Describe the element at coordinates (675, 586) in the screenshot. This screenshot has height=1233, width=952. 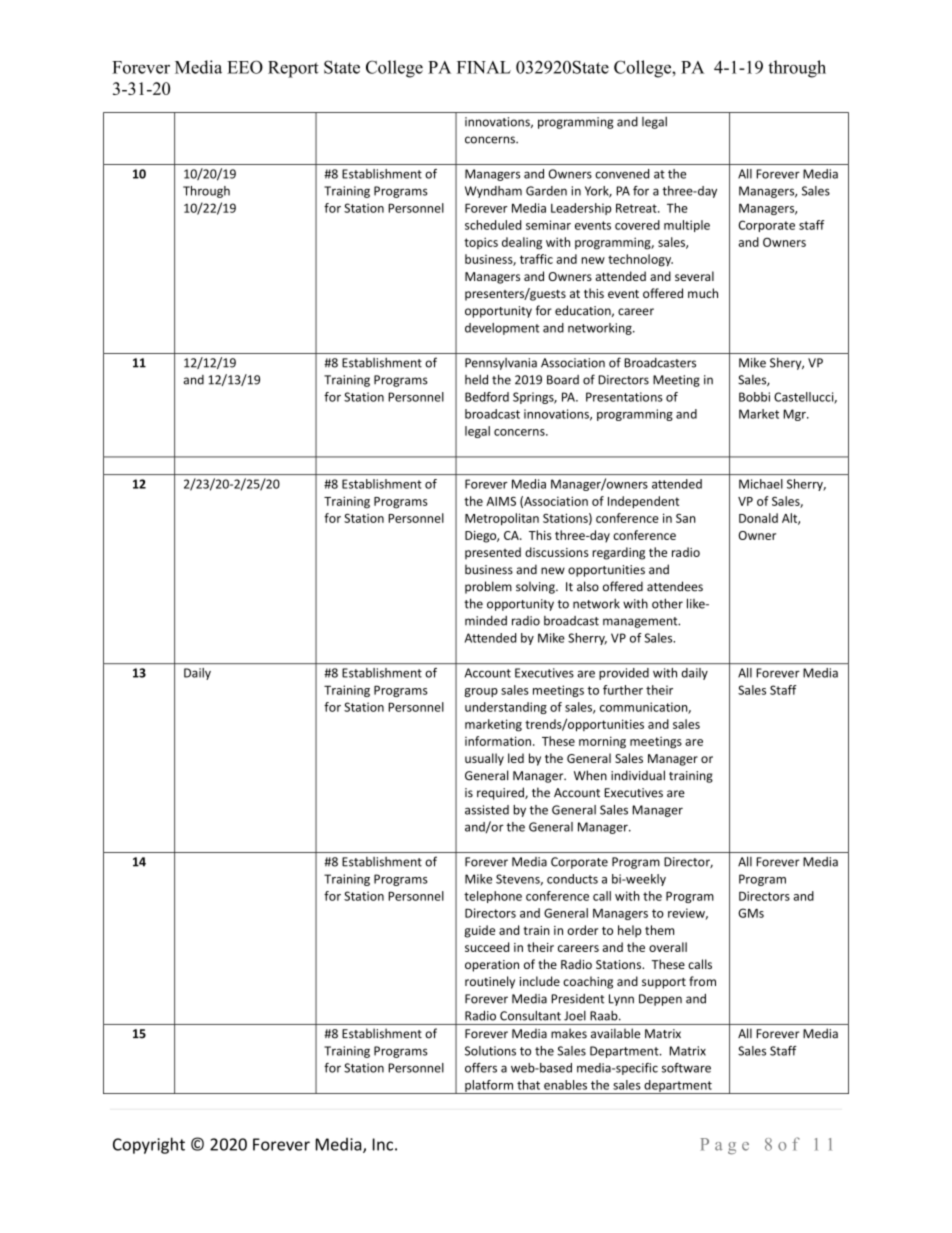
I see `attendees` at that location.
